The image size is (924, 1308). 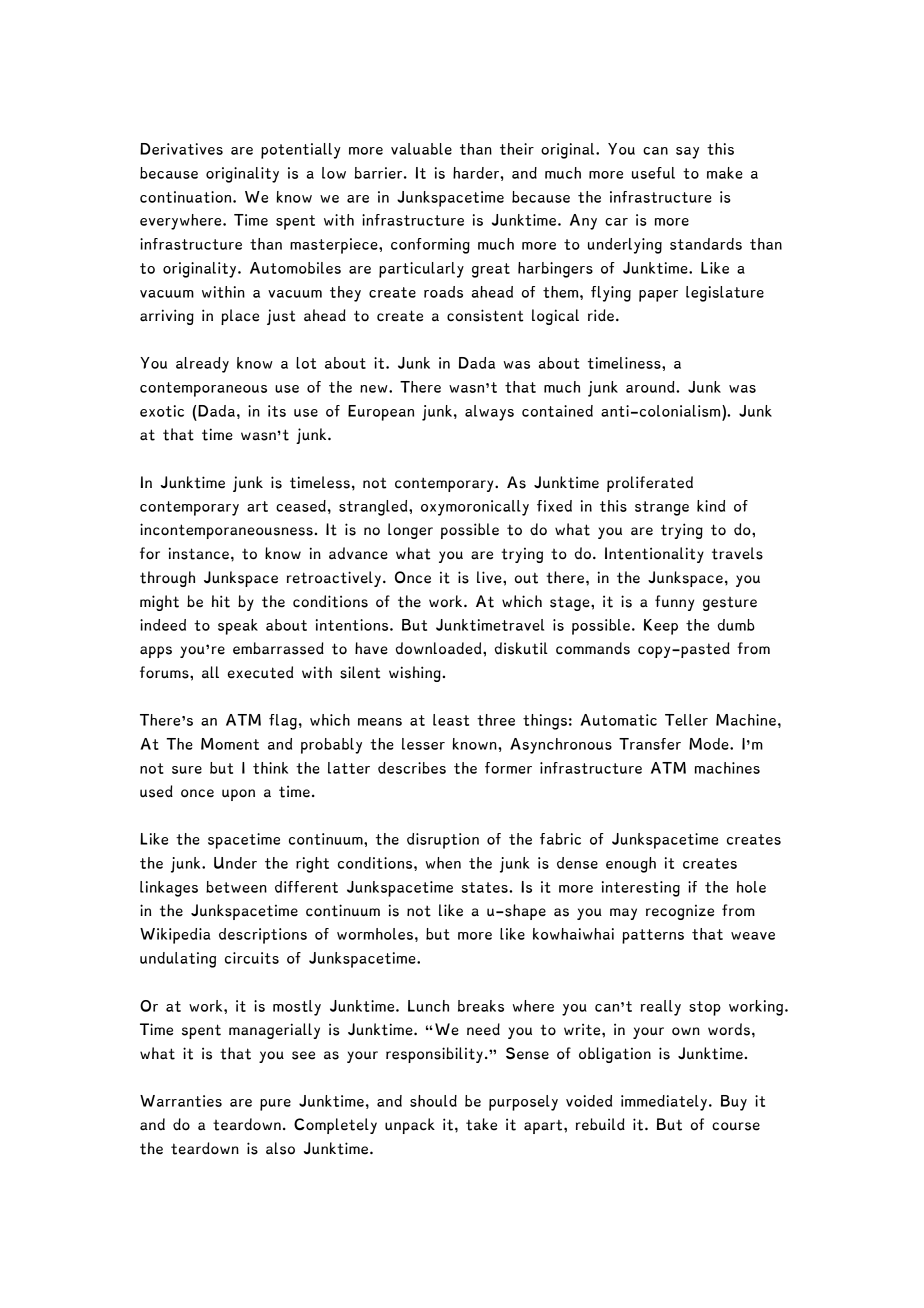 I want to click on pure, so click(x=275, y=1105).
